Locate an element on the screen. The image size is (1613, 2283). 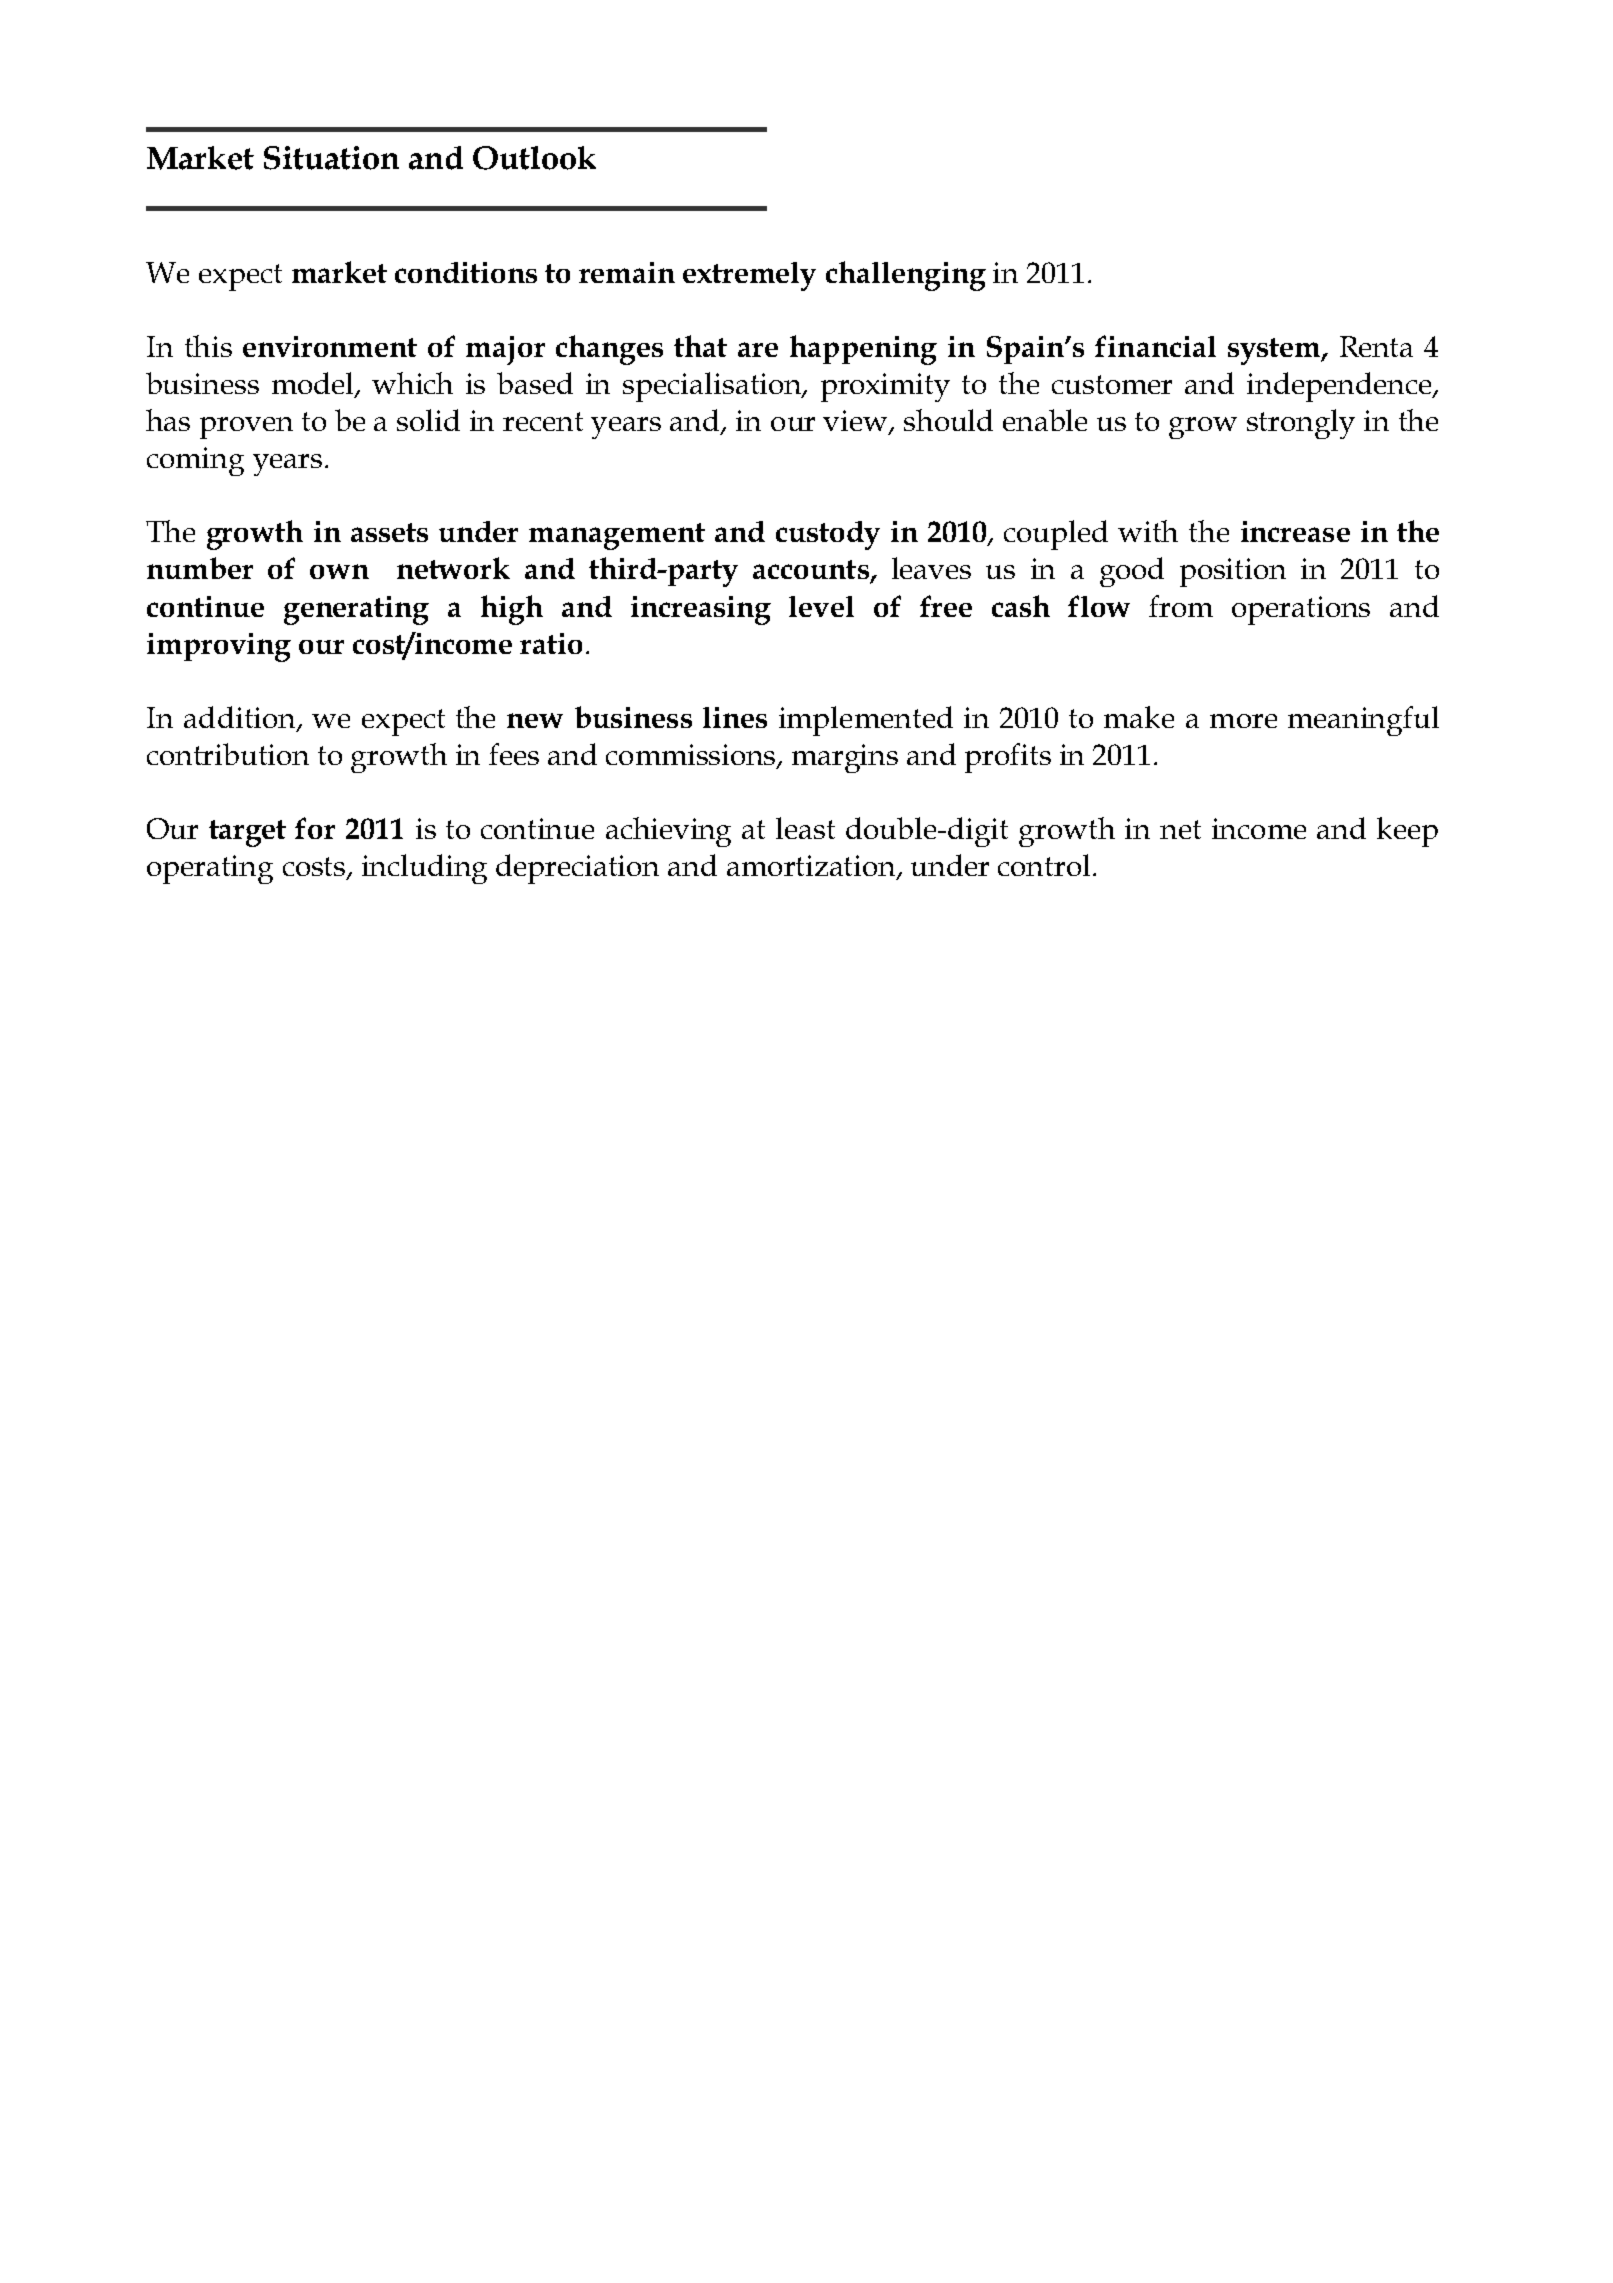
system is located at coordinates (1275, 351).
